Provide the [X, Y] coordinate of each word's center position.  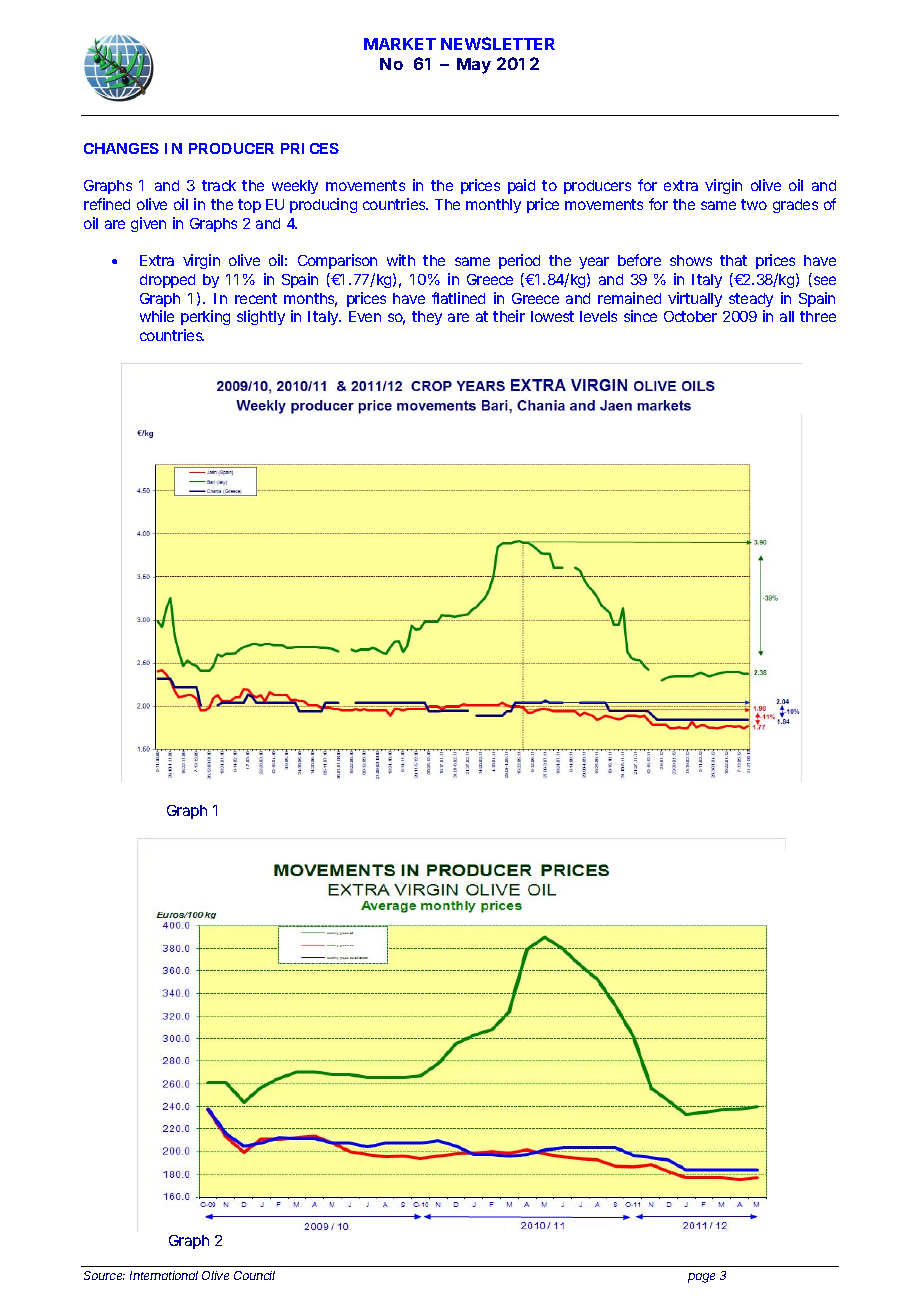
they [427, 318]
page [701, 1278]
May [474, 66]
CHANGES [121, 148]
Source [104, 1275]
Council [254, 1275]
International [164, 1275]
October [690, 316]
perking [205, 317]
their [509, 316]
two [754, 204]
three [818, 316]
